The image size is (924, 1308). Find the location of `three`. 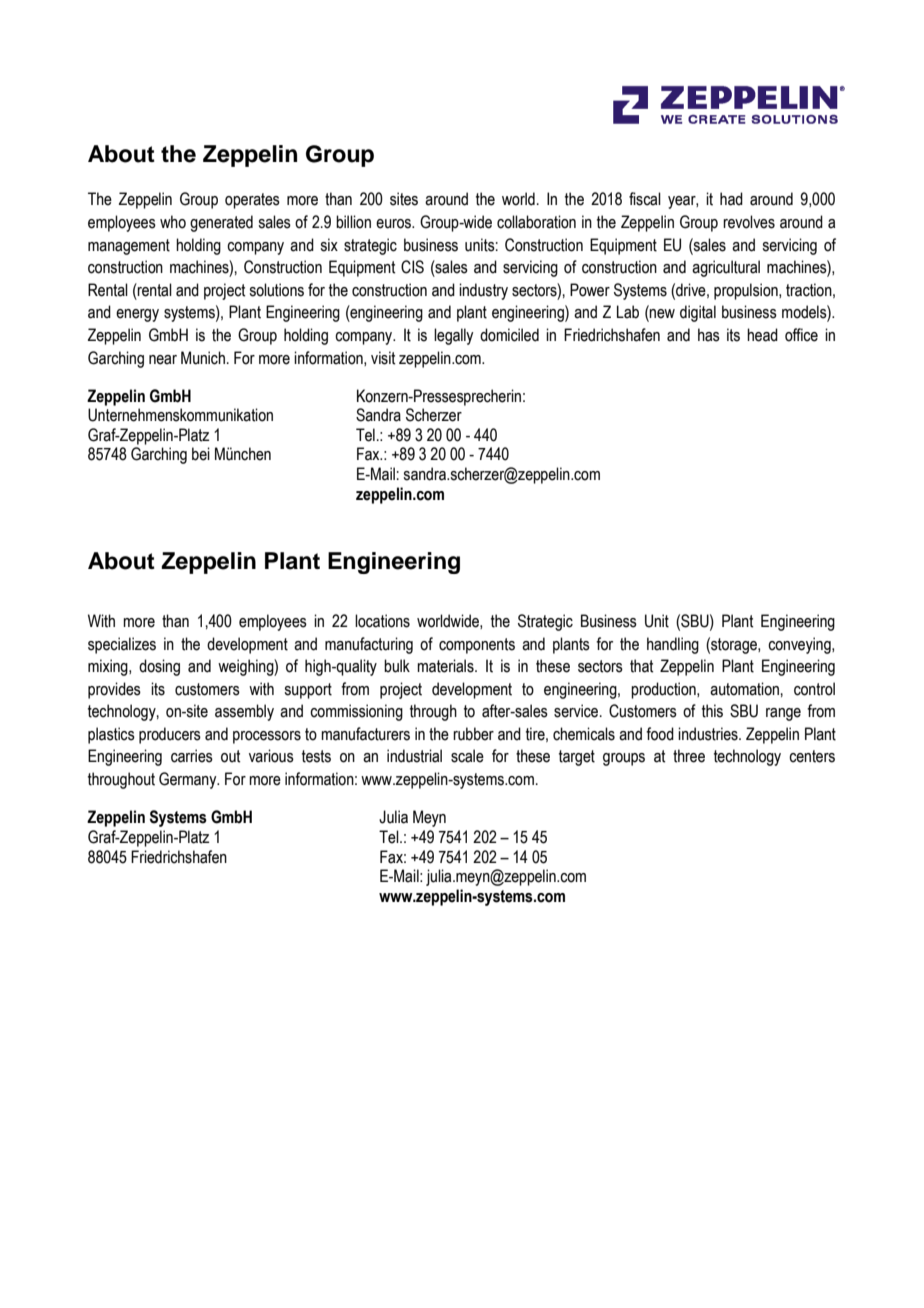

three is located at coordinates (689, 756).
